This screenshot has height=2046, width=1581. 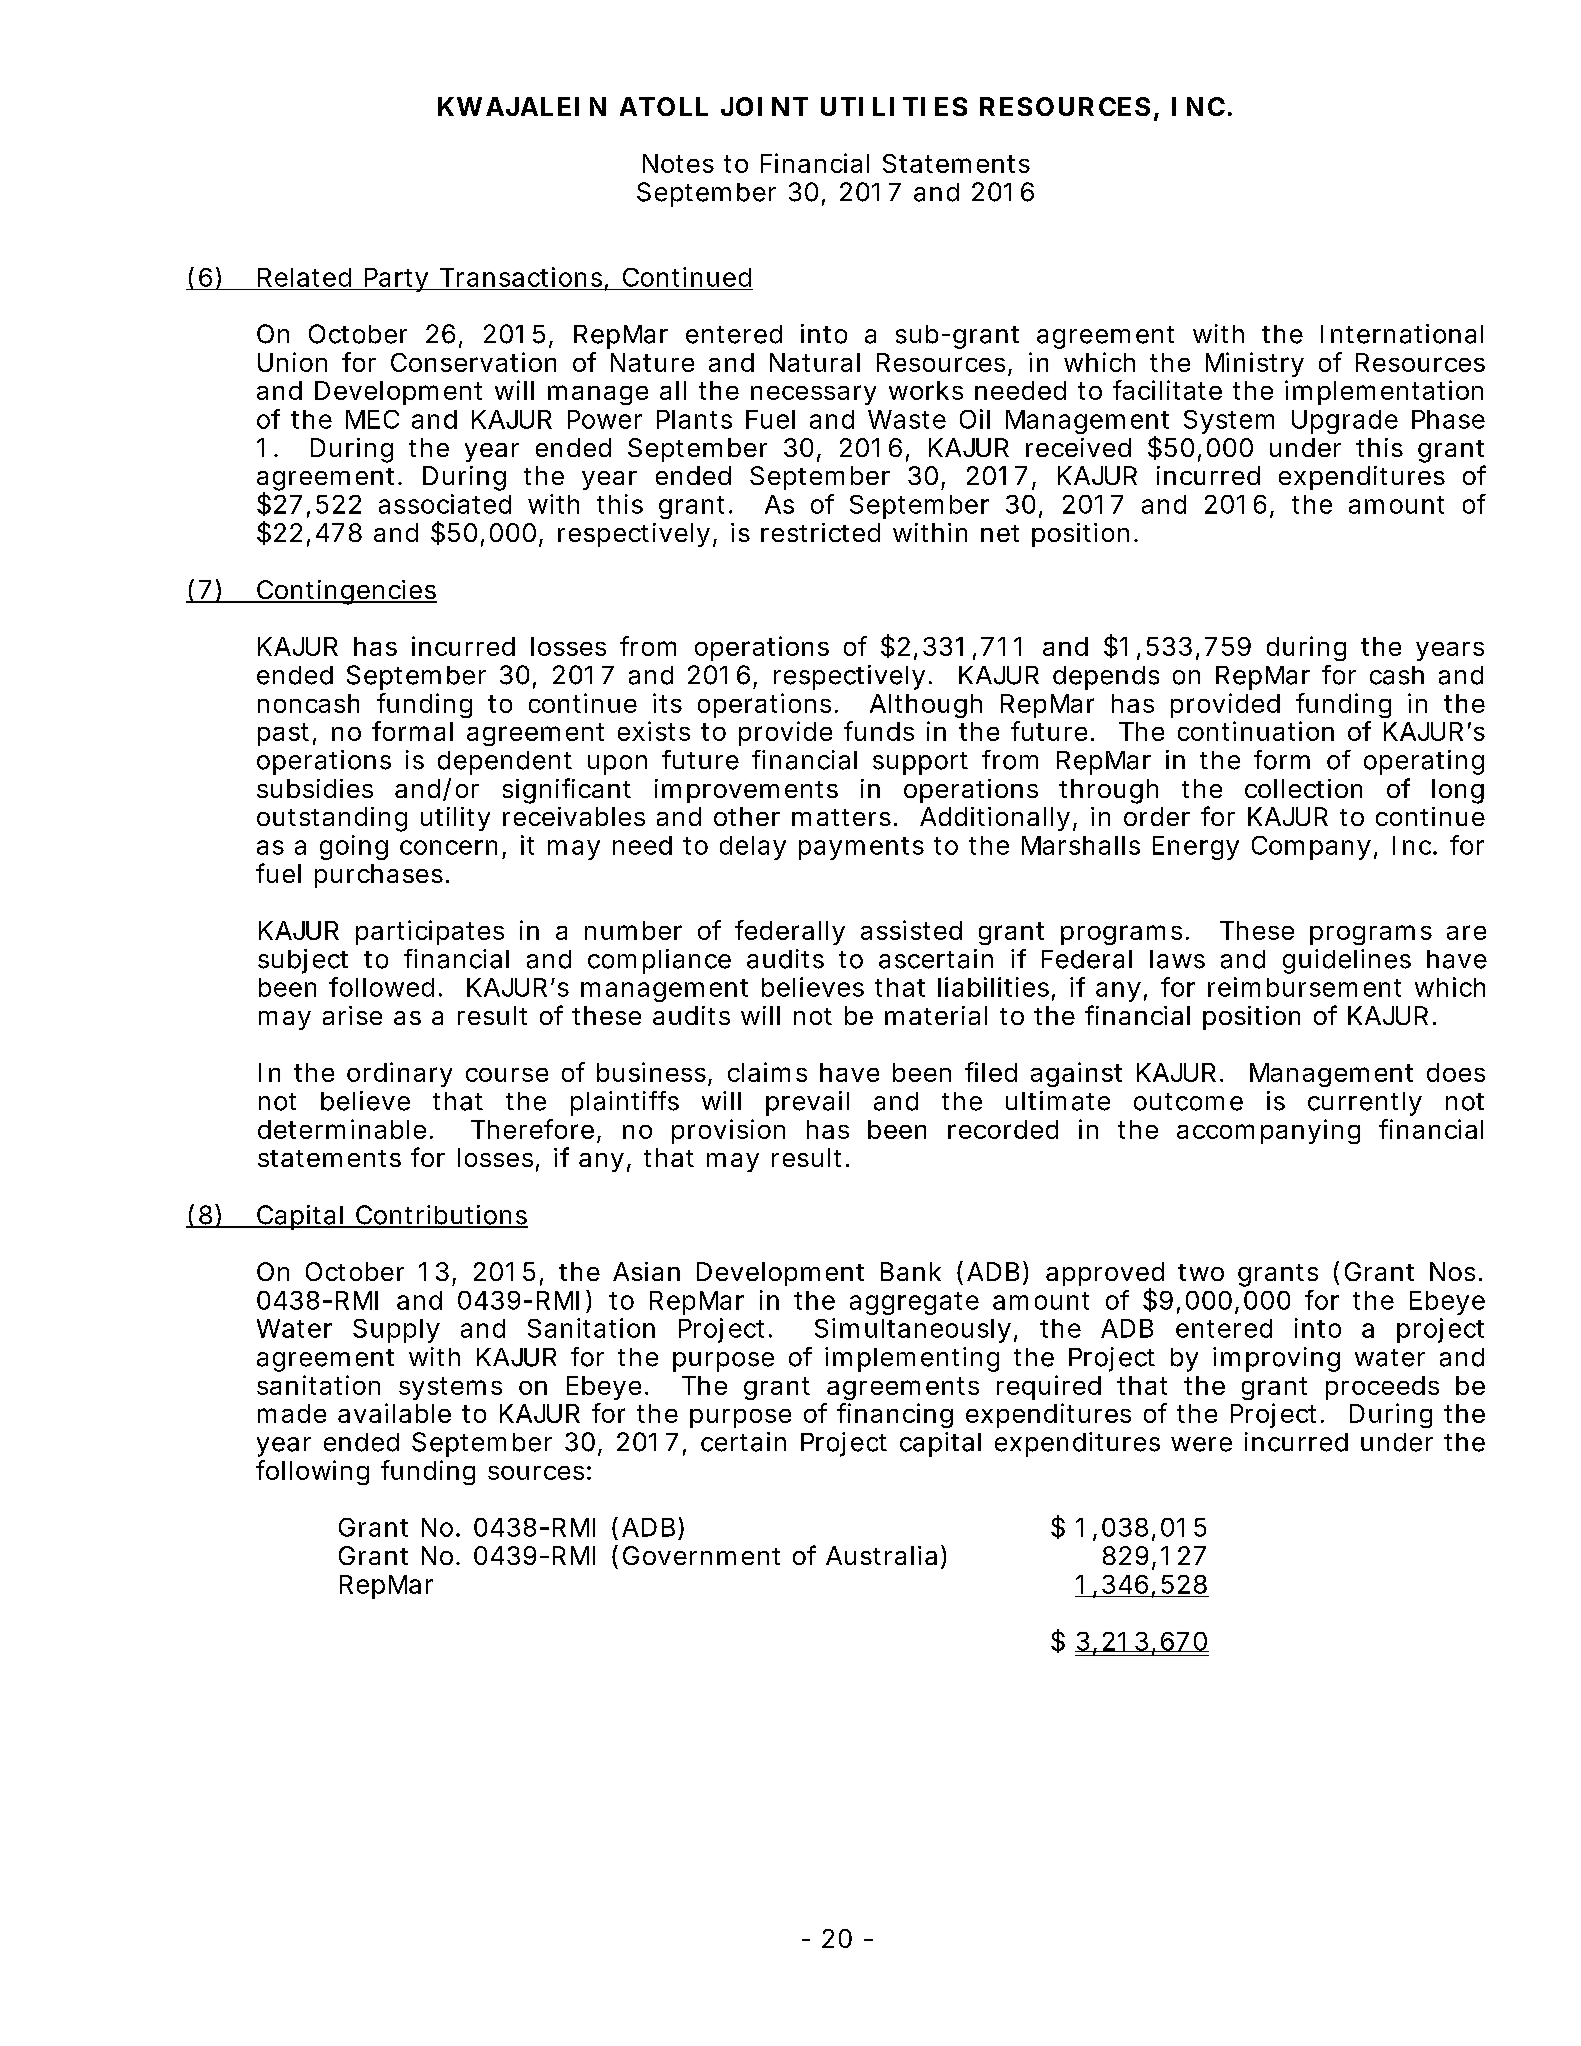 I want to click on Waste, so click(x=907, y=419).
